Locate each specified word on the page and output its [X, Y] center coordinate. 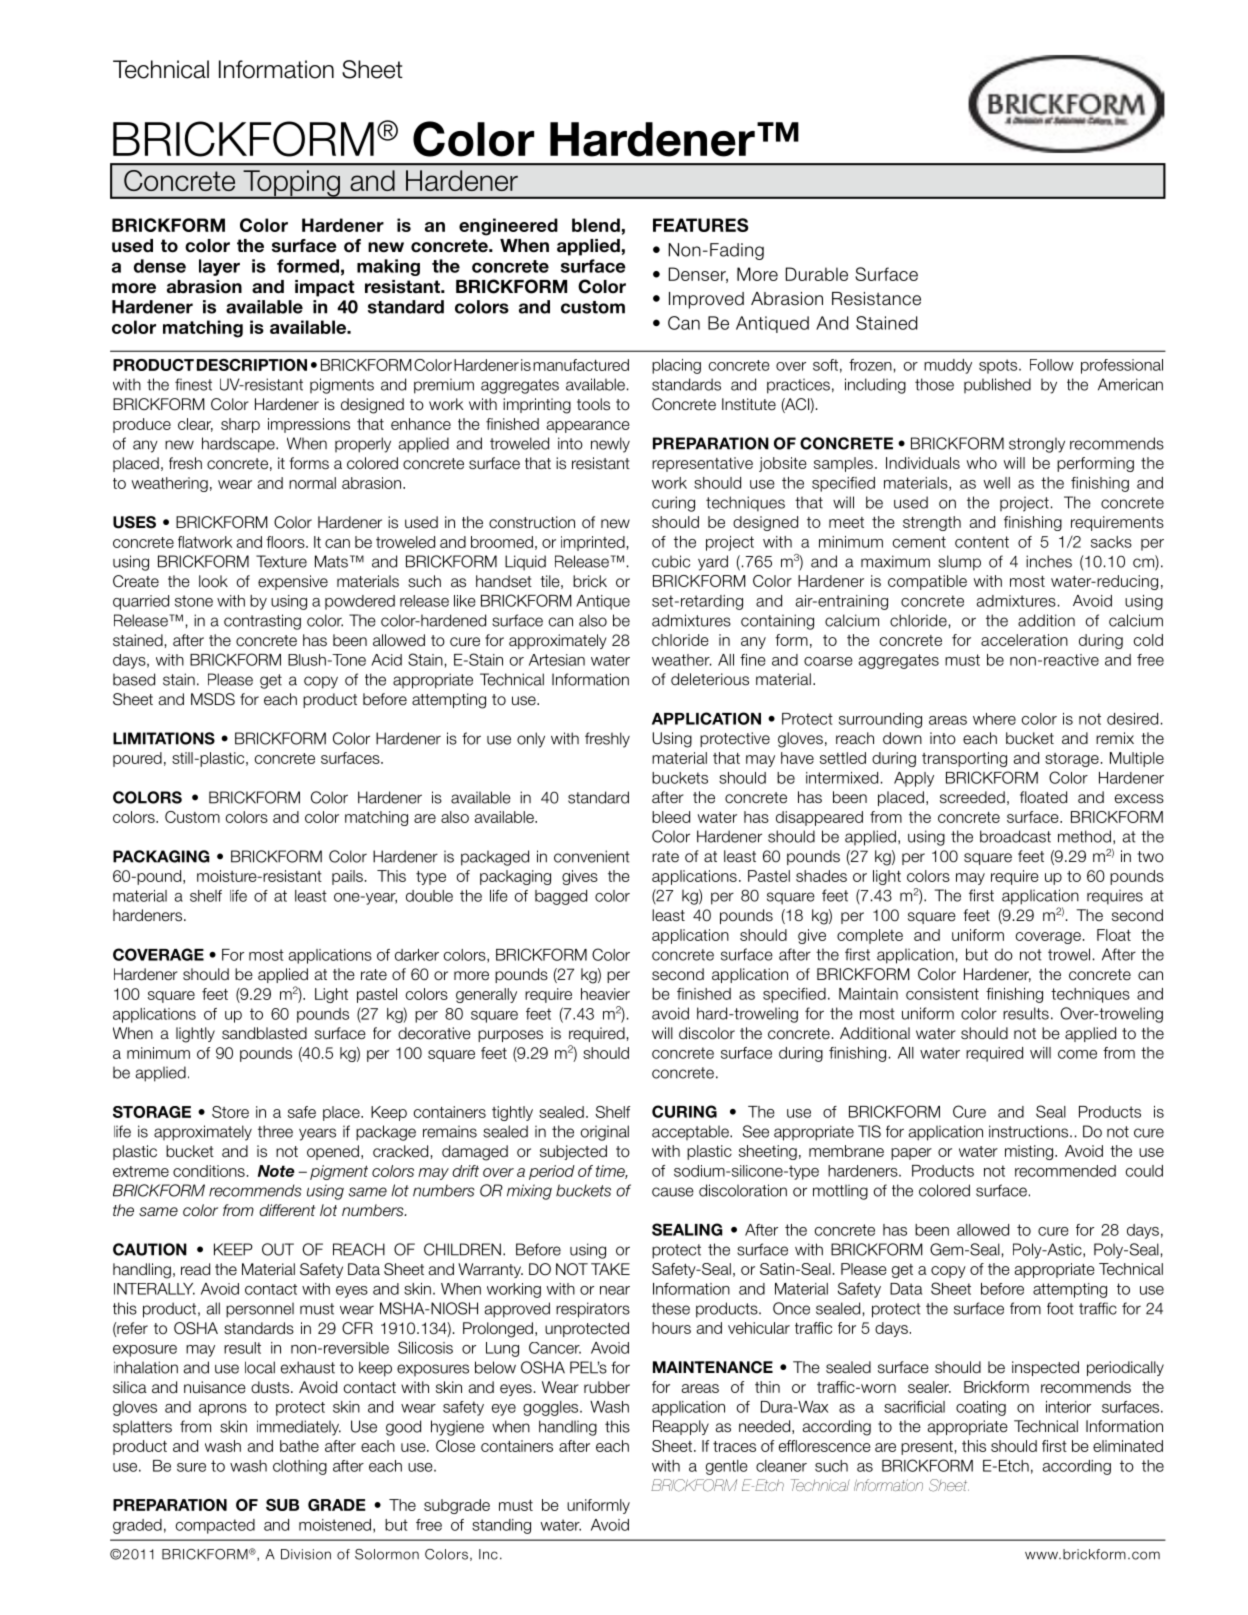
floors [286, 542]
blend [596, 225]
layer [219, 267]
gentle [727, 1467]
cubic [671, 561]
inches [1049, 561]
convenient [592, 856]
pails [347, 877]
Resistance [876, 299]
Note [276, 1171]
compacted [215, 1526]
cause [673, 1192]
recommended [1065, 1171]
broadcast [1015, 836]
